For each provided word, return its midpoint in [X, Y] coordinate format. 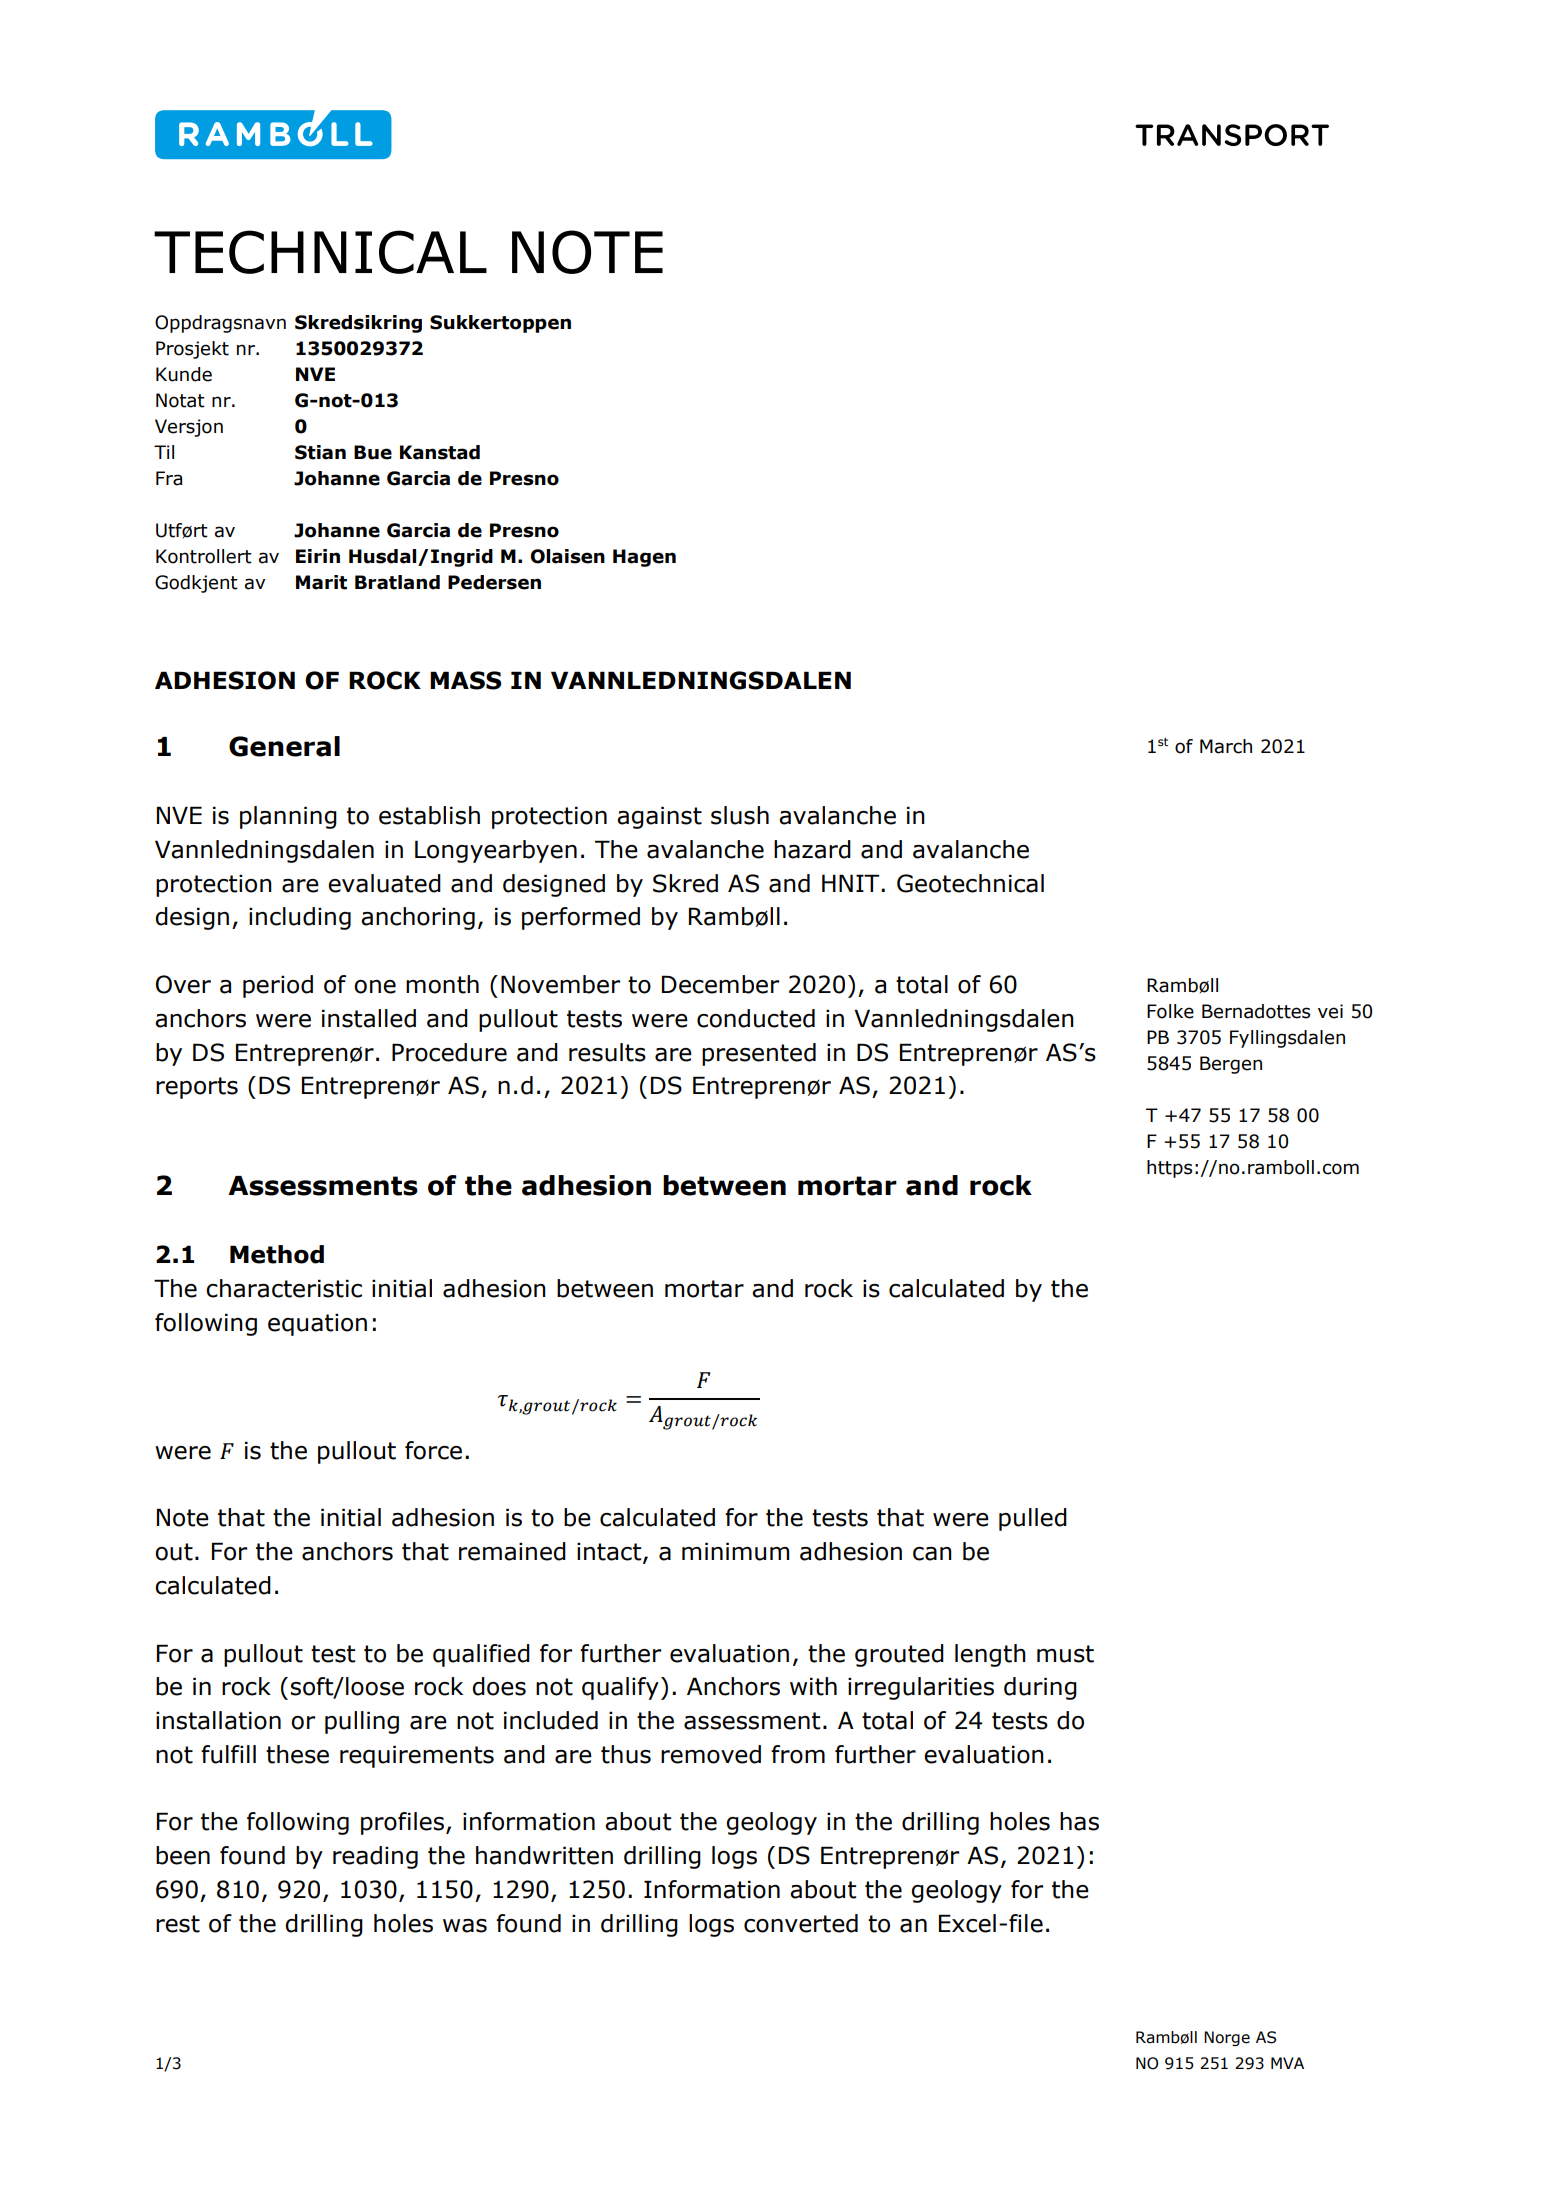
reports [197, 1088]
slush [740, 815]
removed [711, 1754]
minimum [735, 1551]
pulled [1033, 1519]
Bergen [1231, 1065]
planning [288, 817]
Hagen [644, 558]
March [1226, 746]
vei [1330, 1011]
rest [178, 1924]
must [1065, 1654]
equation [317, 1324]
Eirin [318, 556]
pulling [362, 1722]
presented [759, 1054]
